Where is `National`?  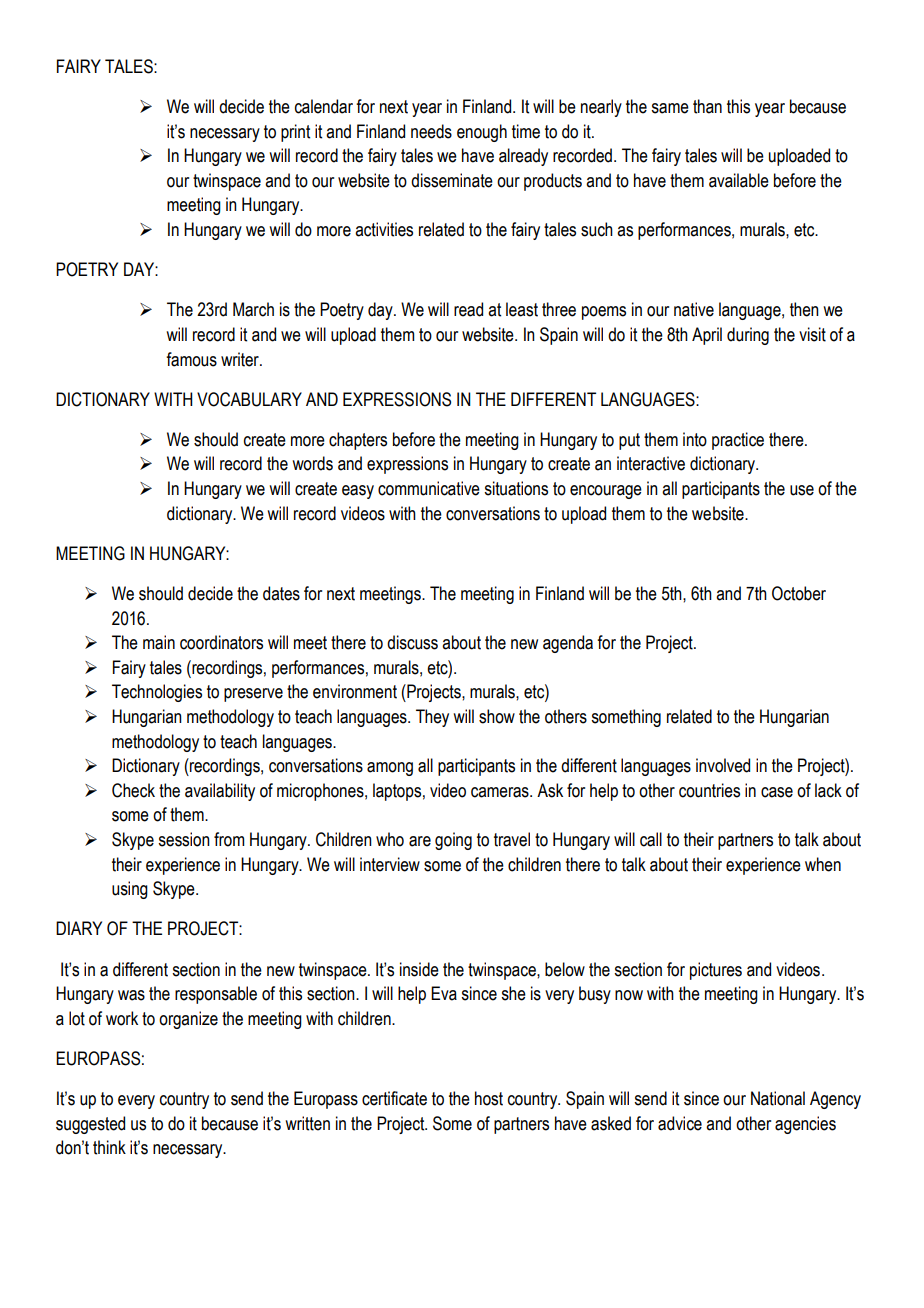 National is located at coordinates (778, 1098).
